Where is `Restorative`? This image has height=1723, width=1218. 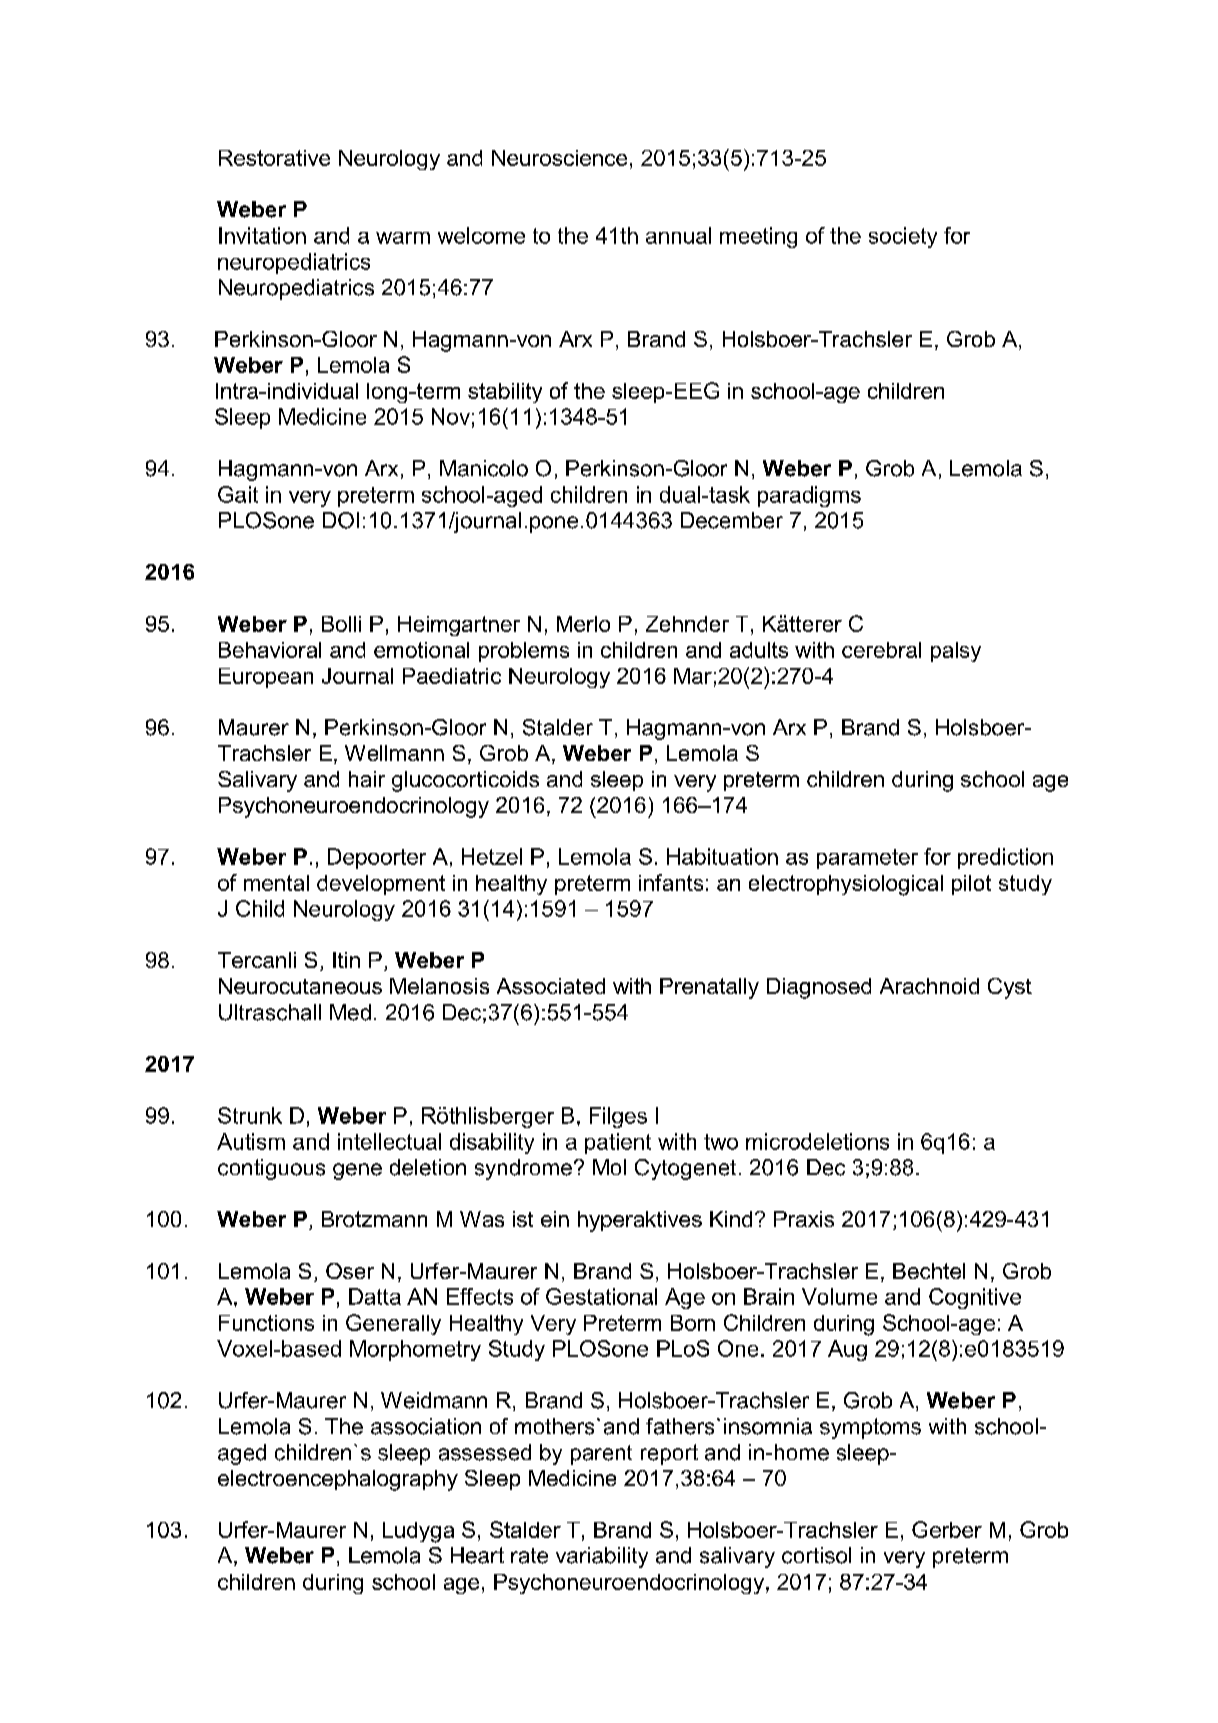
Restorative is located at coordinates (274, 158).
